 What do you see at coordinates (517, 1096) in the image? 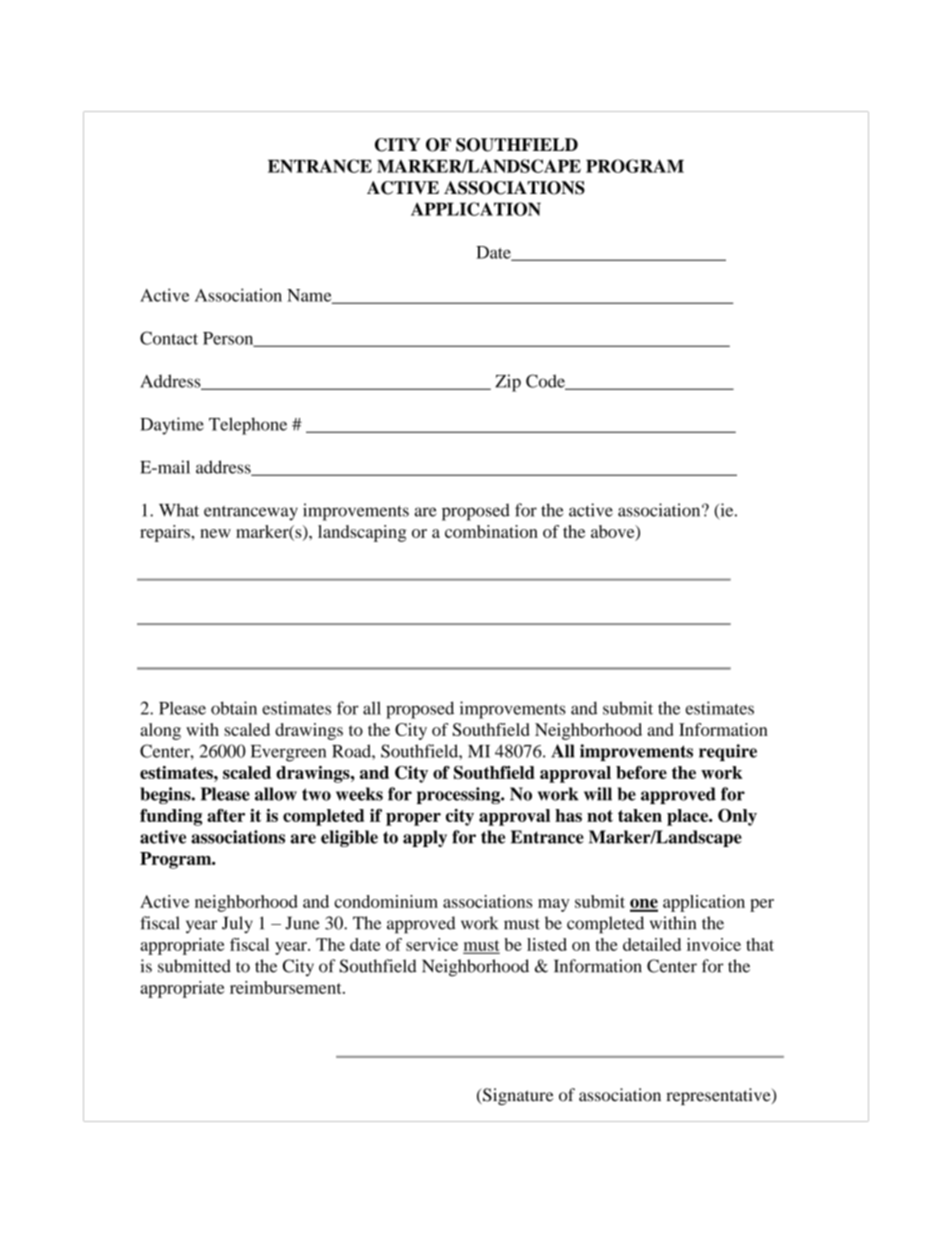
I see `Signature` at bounding box center [517, 1096].
